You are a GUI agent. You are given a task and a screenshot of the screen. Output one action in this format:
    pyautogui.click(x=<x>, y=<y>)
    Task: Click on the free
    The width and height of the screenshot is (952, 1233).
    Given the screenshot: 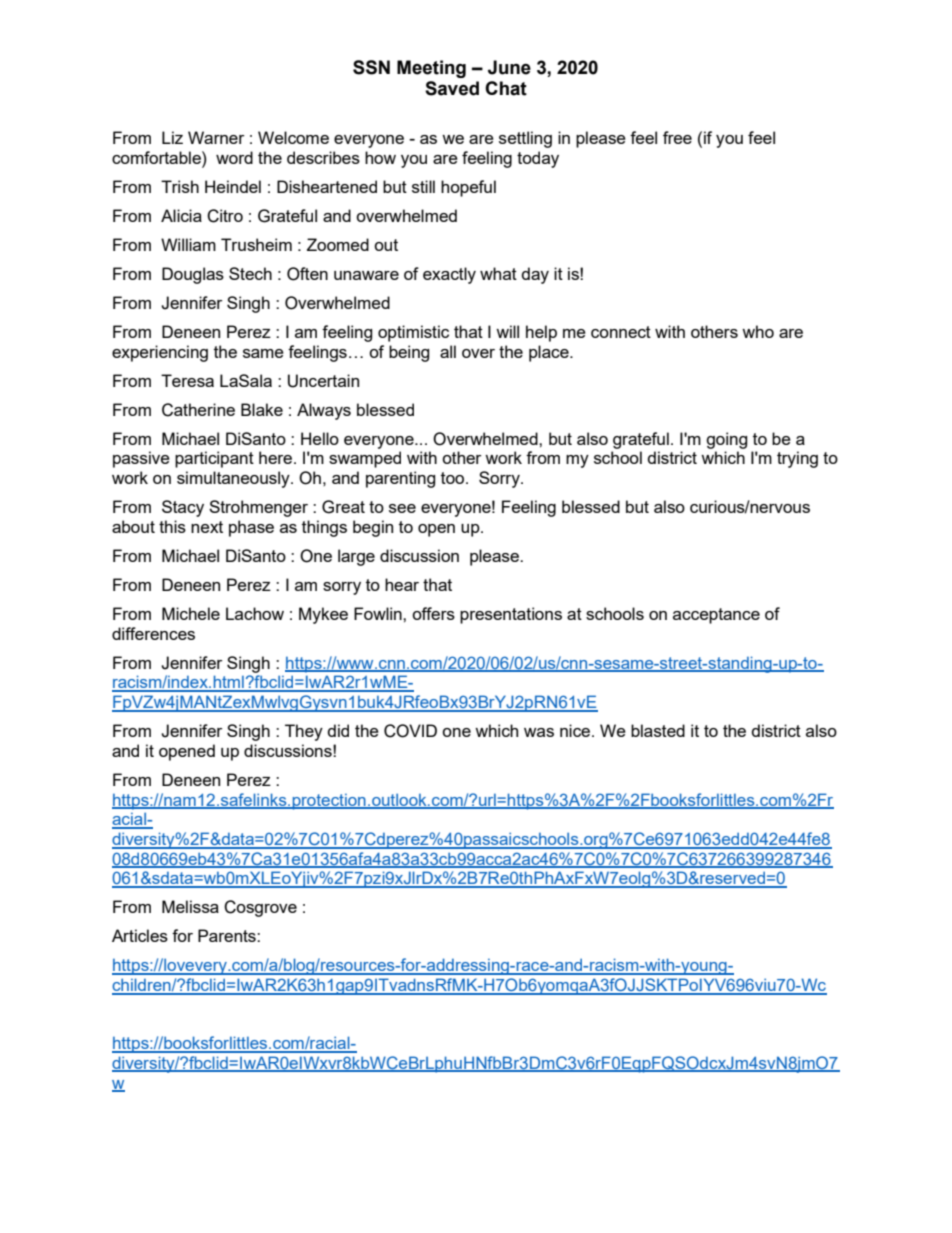 What is the action you would take?
    pyautogui.click(x=677, y=137)
